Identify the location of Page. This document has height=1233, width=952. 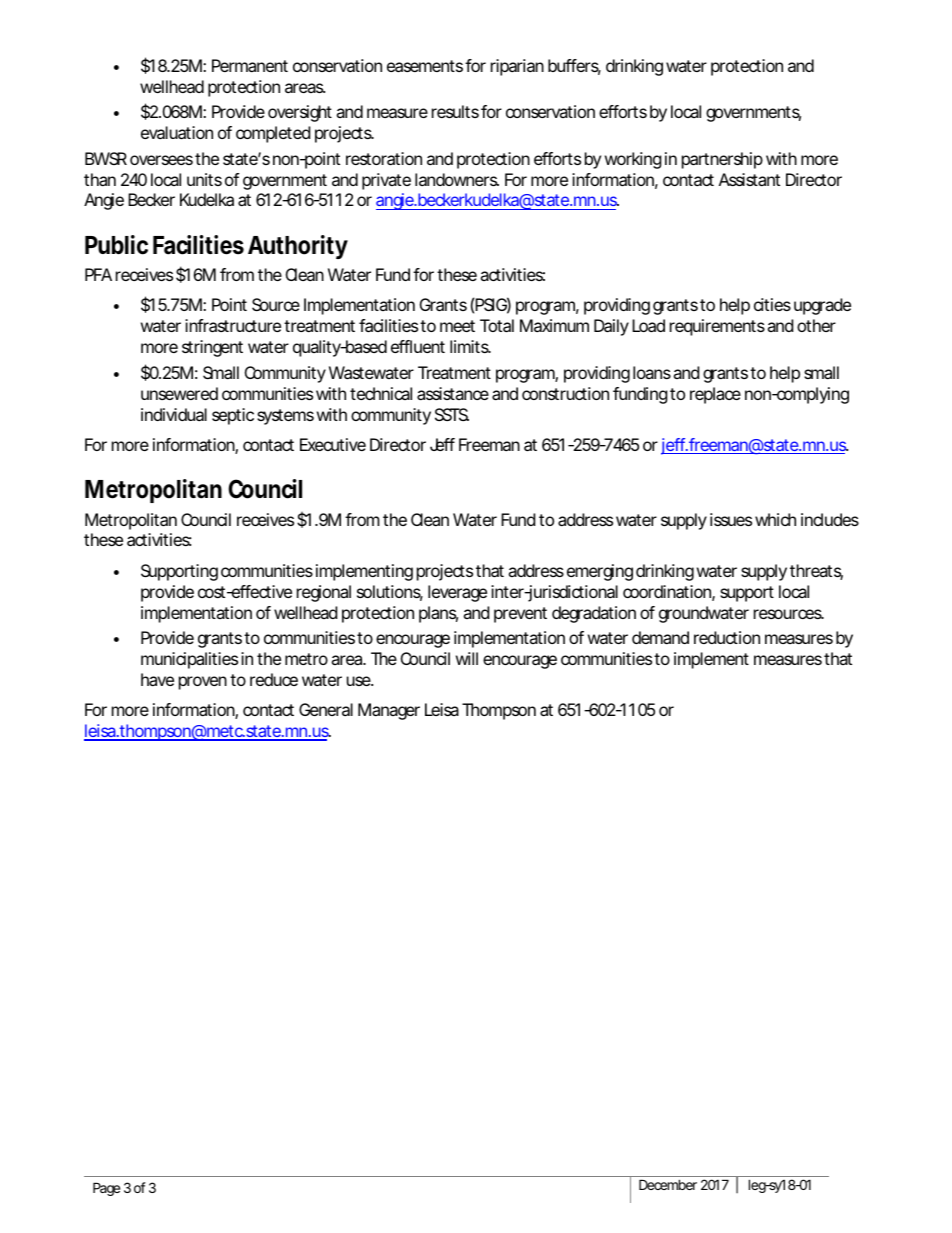
(106, 1189).
